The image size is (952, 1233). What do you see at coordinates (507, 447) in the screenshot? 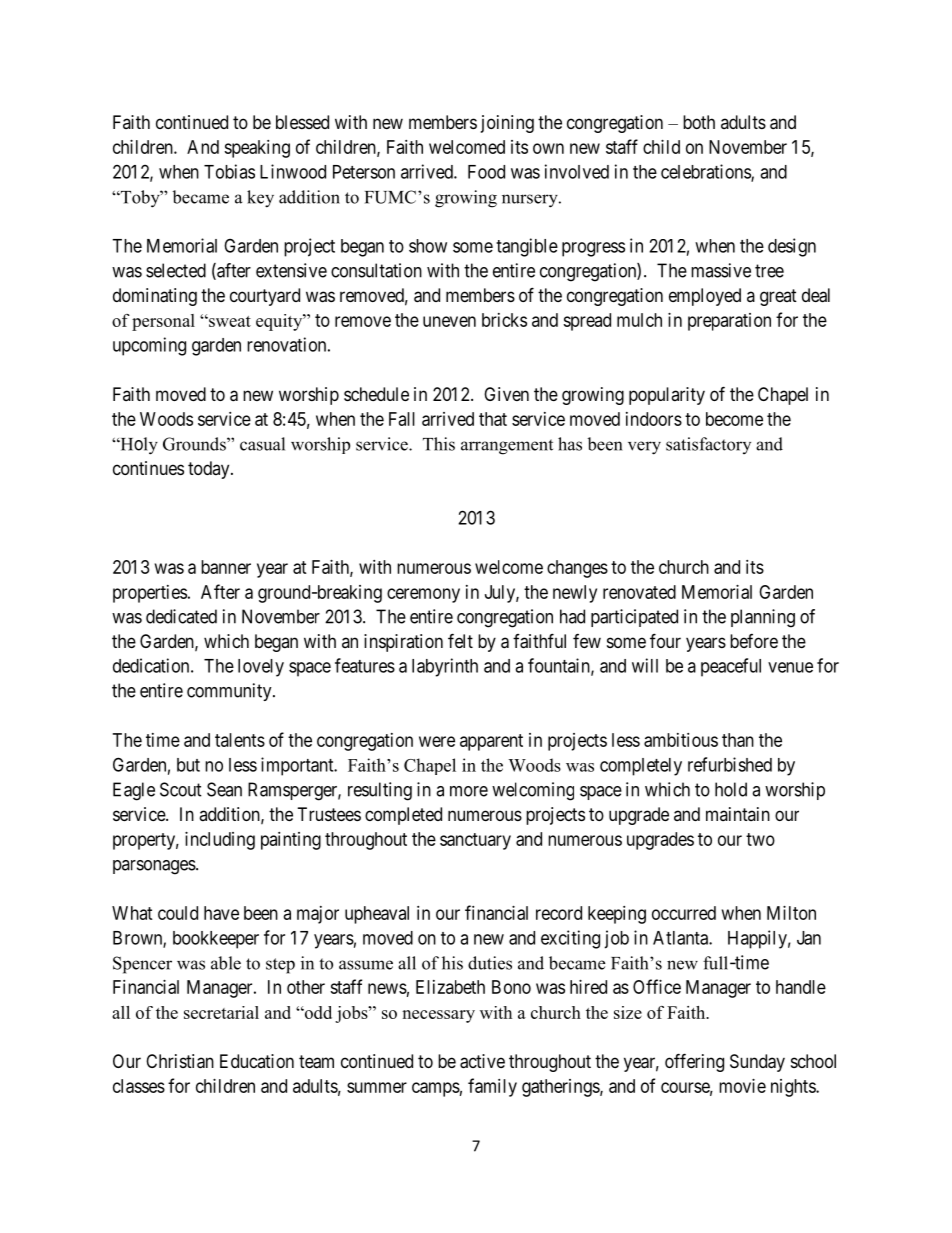
I see `arrangement` at bounding box center [507, 447].
